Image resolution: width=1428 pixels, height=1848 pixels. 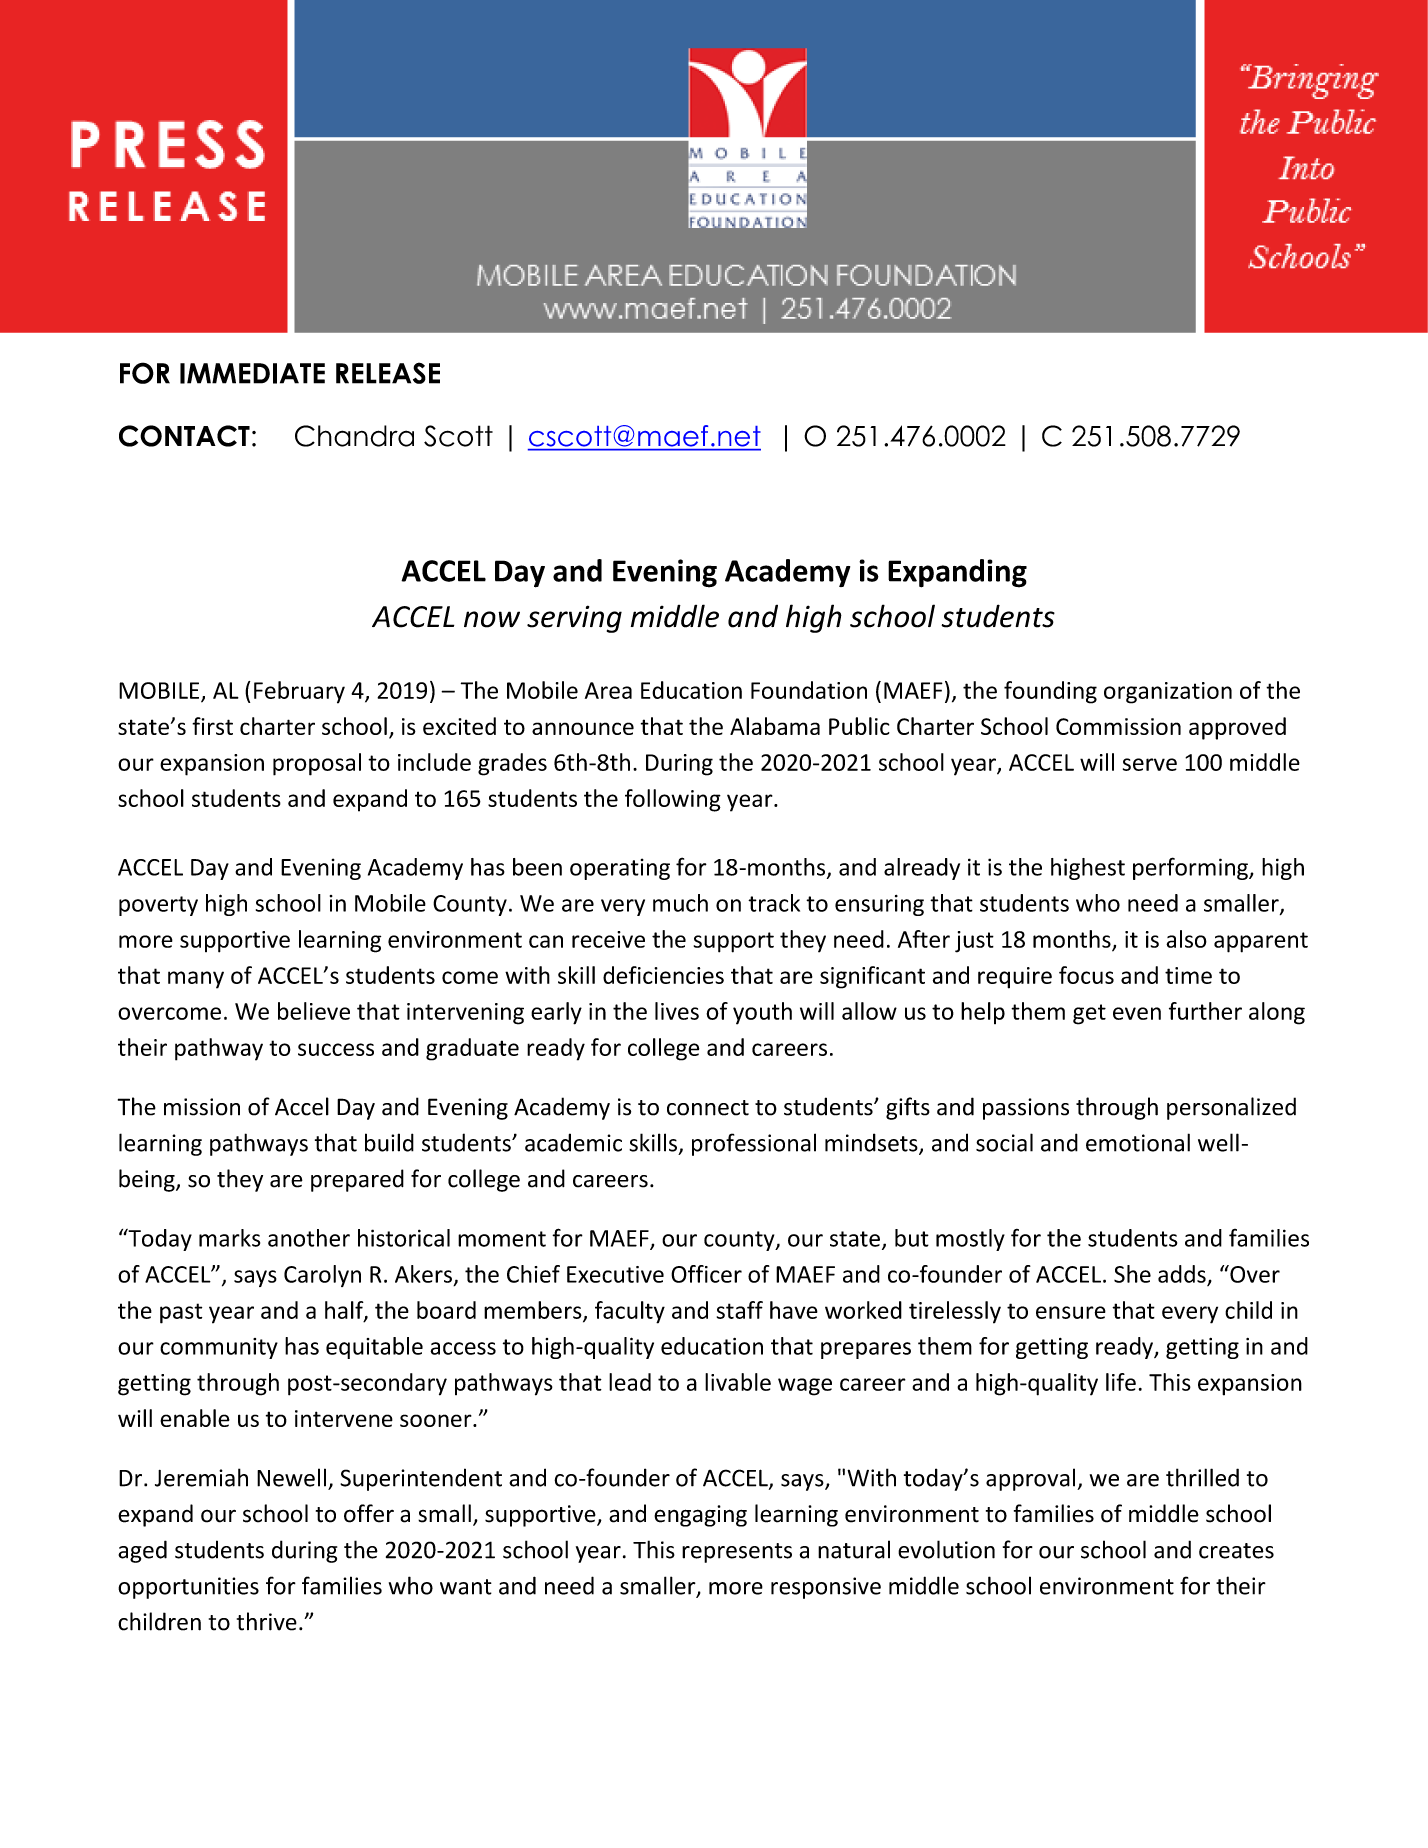 What do you see at coordinates (1188, 975) in the document?
I see `time` at bounding box center [1188, 975].
